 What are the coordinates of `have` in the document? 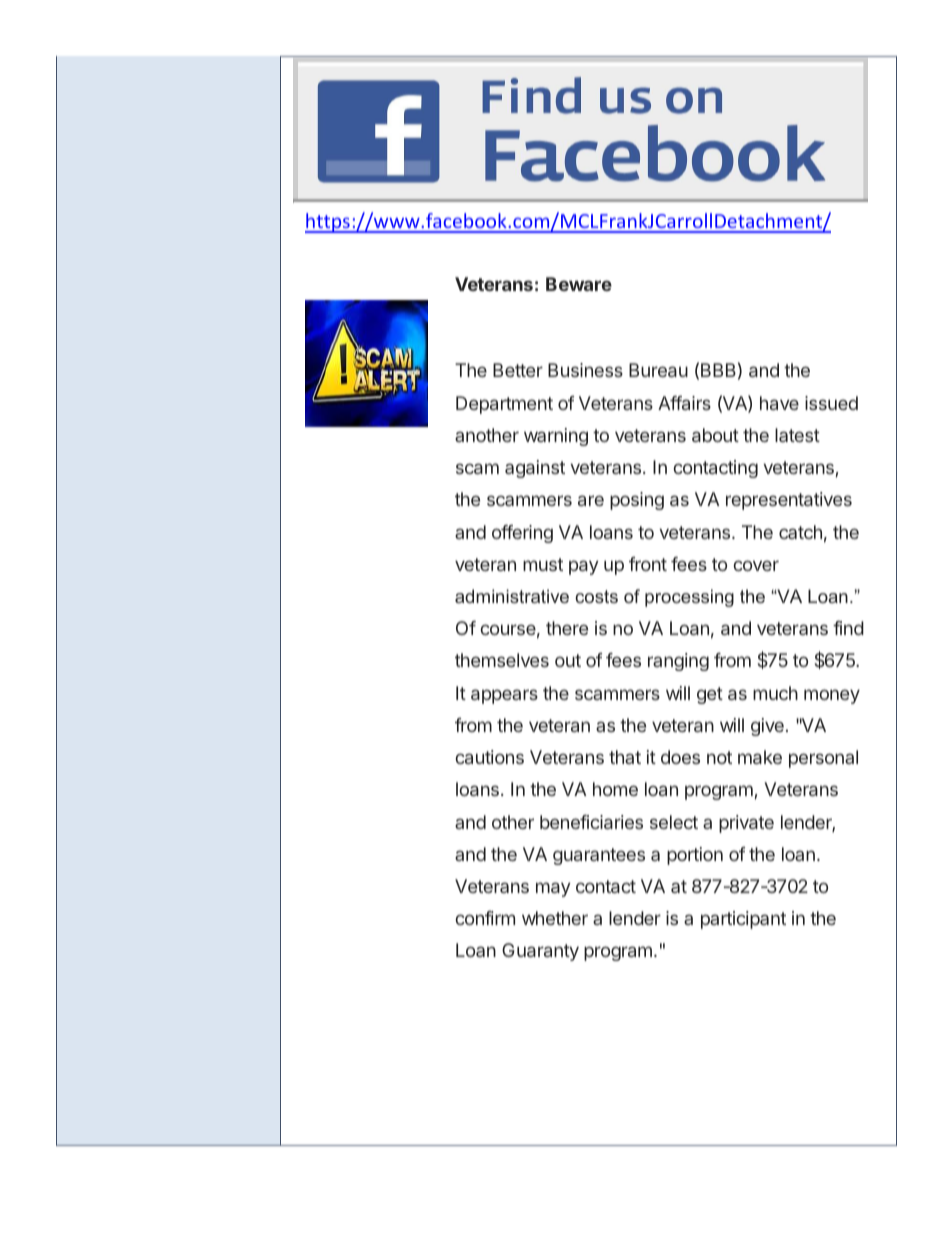 It's located at (779, 403).
